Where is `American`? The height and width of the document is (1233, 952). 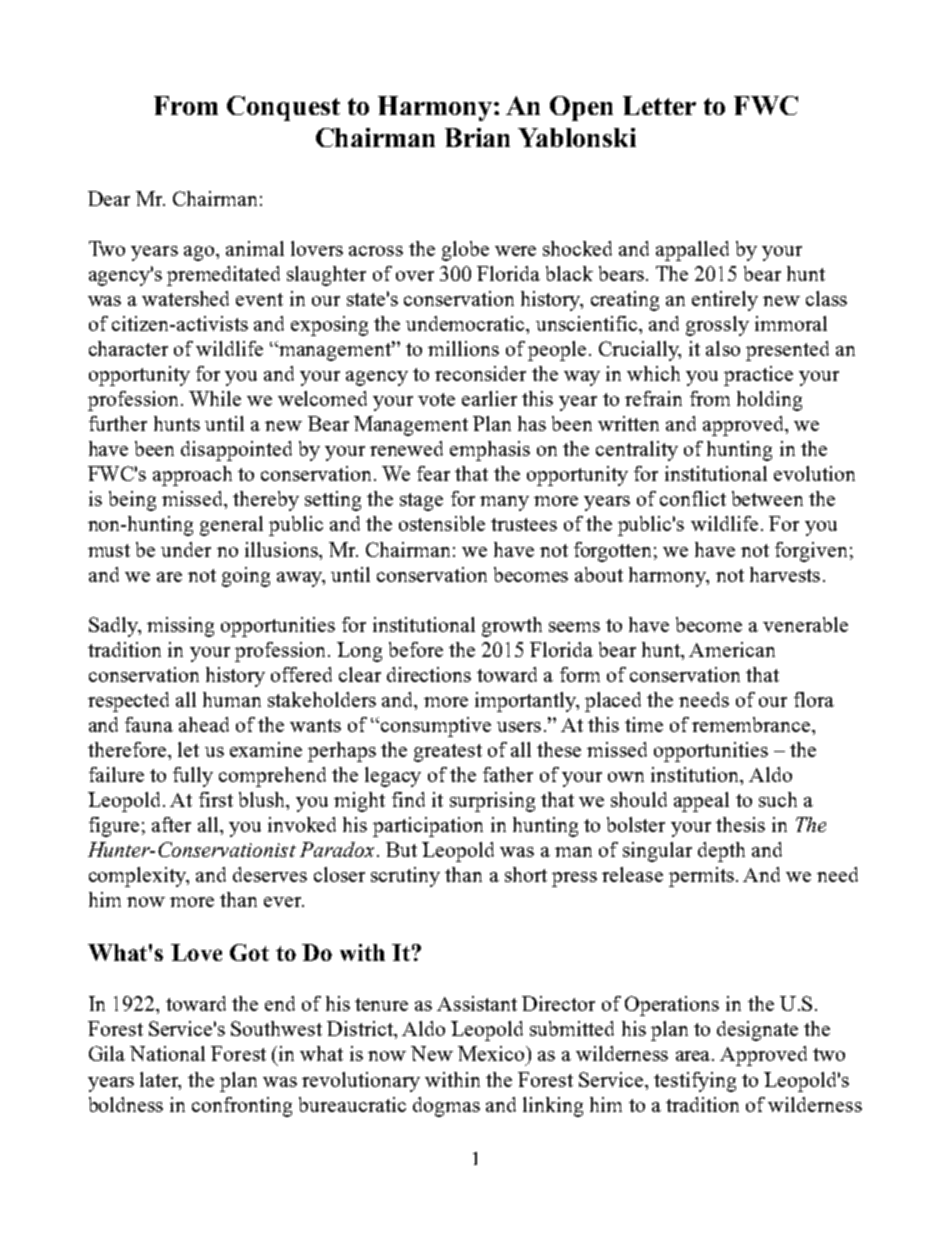
American is located at coordinates (732, 649).
